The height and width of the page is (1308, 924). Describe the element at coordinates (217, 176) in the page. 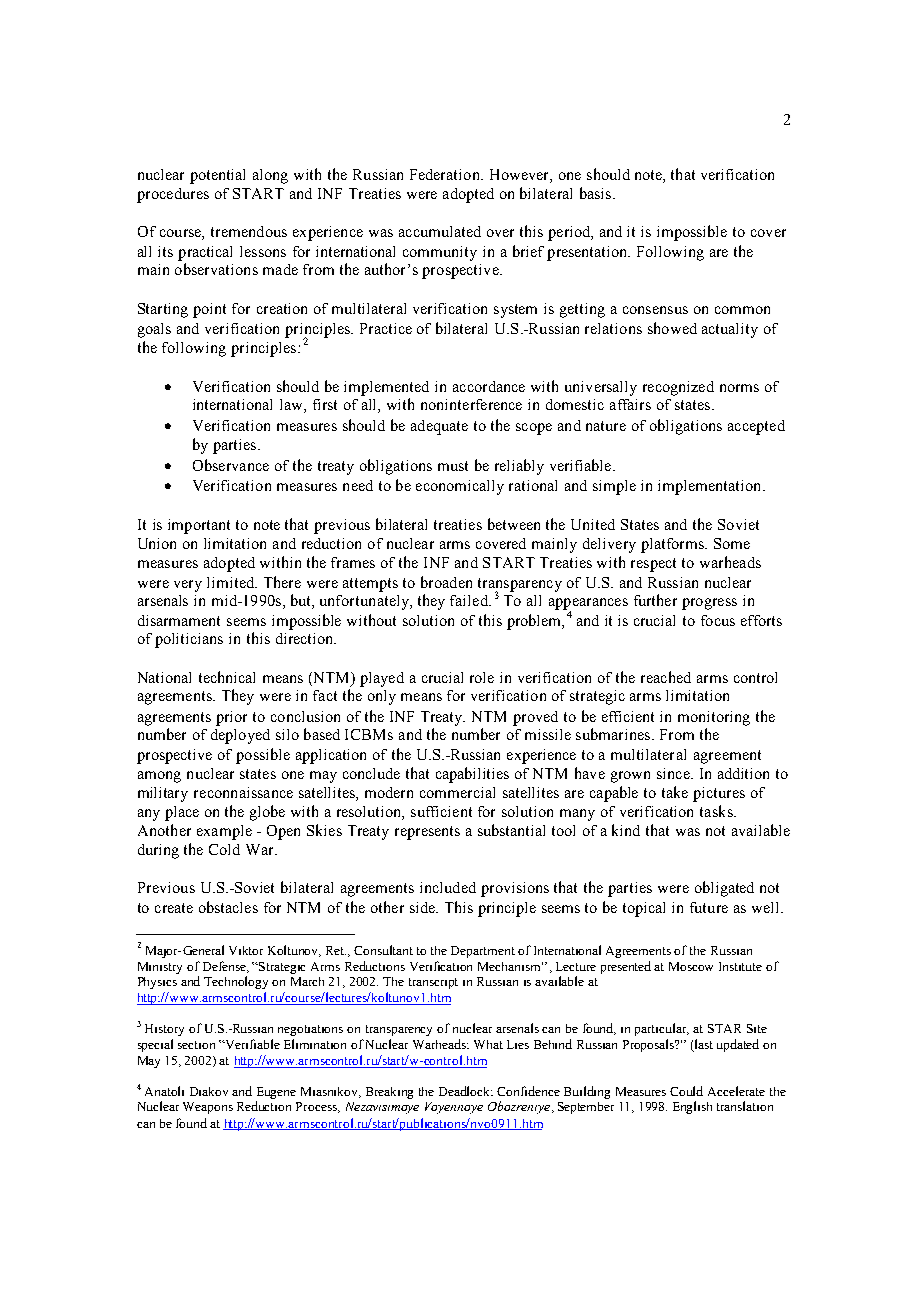

I see `potential` at that location.
